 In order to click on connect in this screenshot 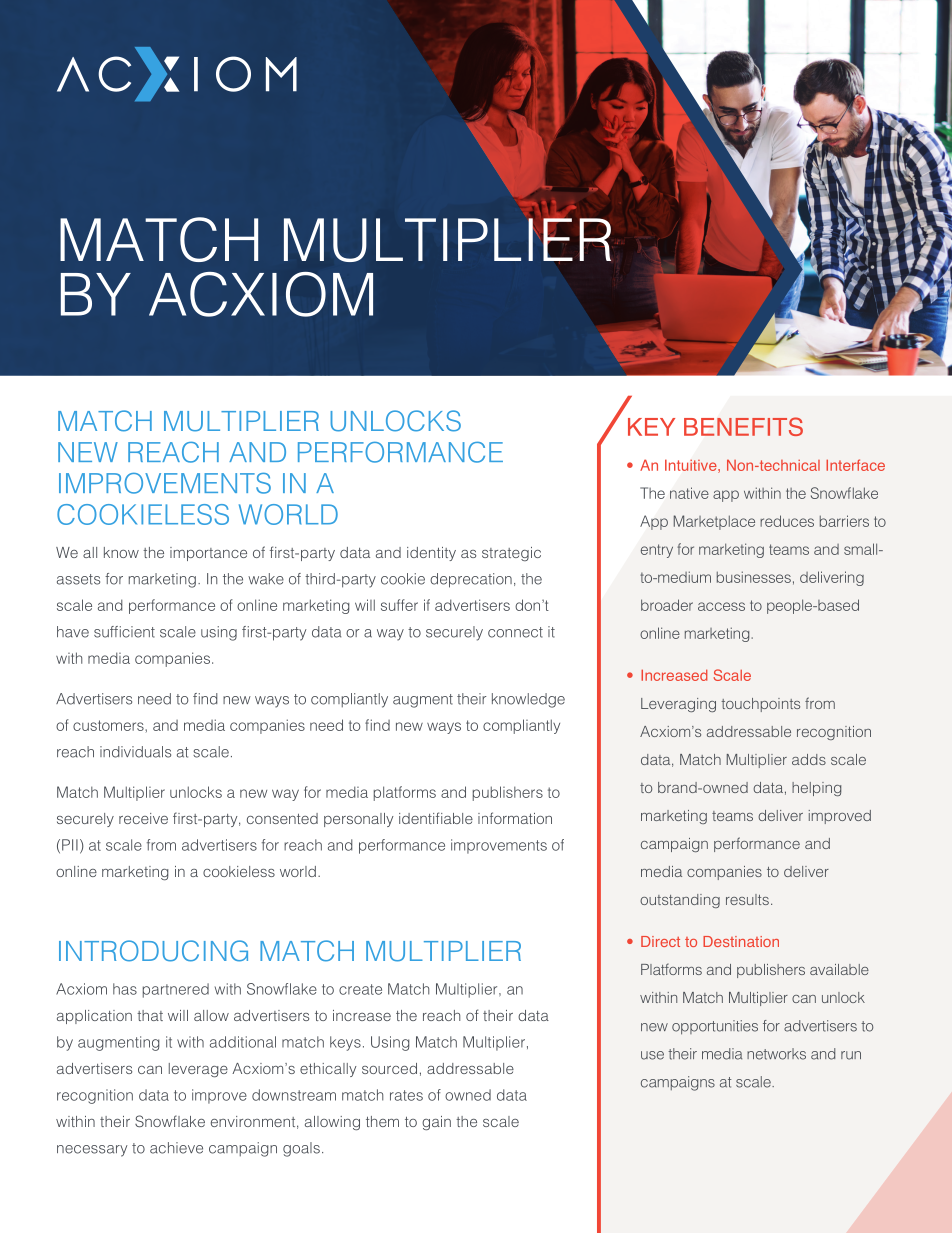, I will do `click(515, 632)`.
